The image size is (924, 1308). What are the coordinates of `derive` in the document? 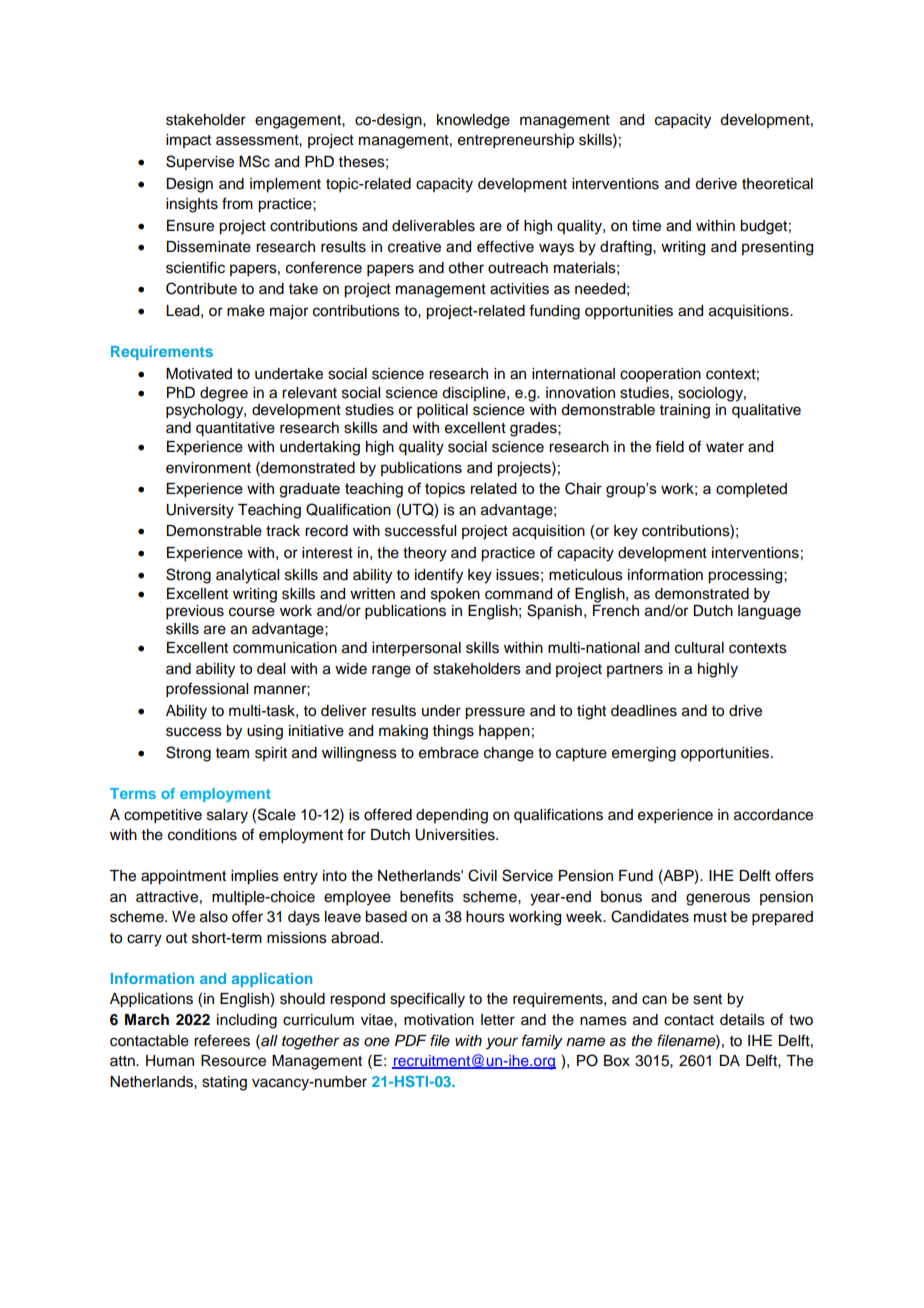 It's located at (716, 184).
